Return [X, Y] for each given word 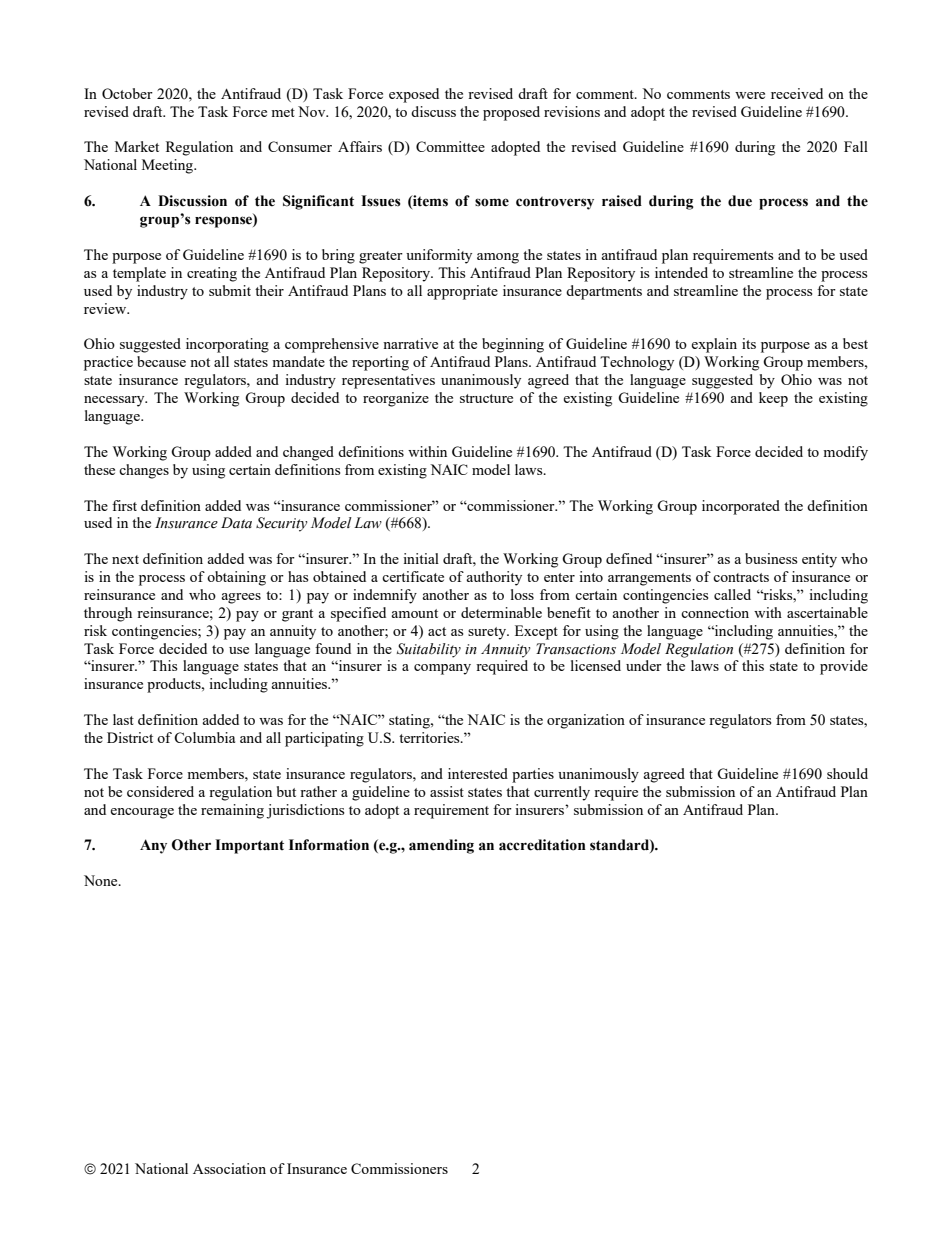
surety [488, 633]
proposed [511, 113]
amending [441, 846]
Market [137, 146]
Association [229, 1168]
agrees [241, 598]
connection [715, 612]
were [750, 95]
